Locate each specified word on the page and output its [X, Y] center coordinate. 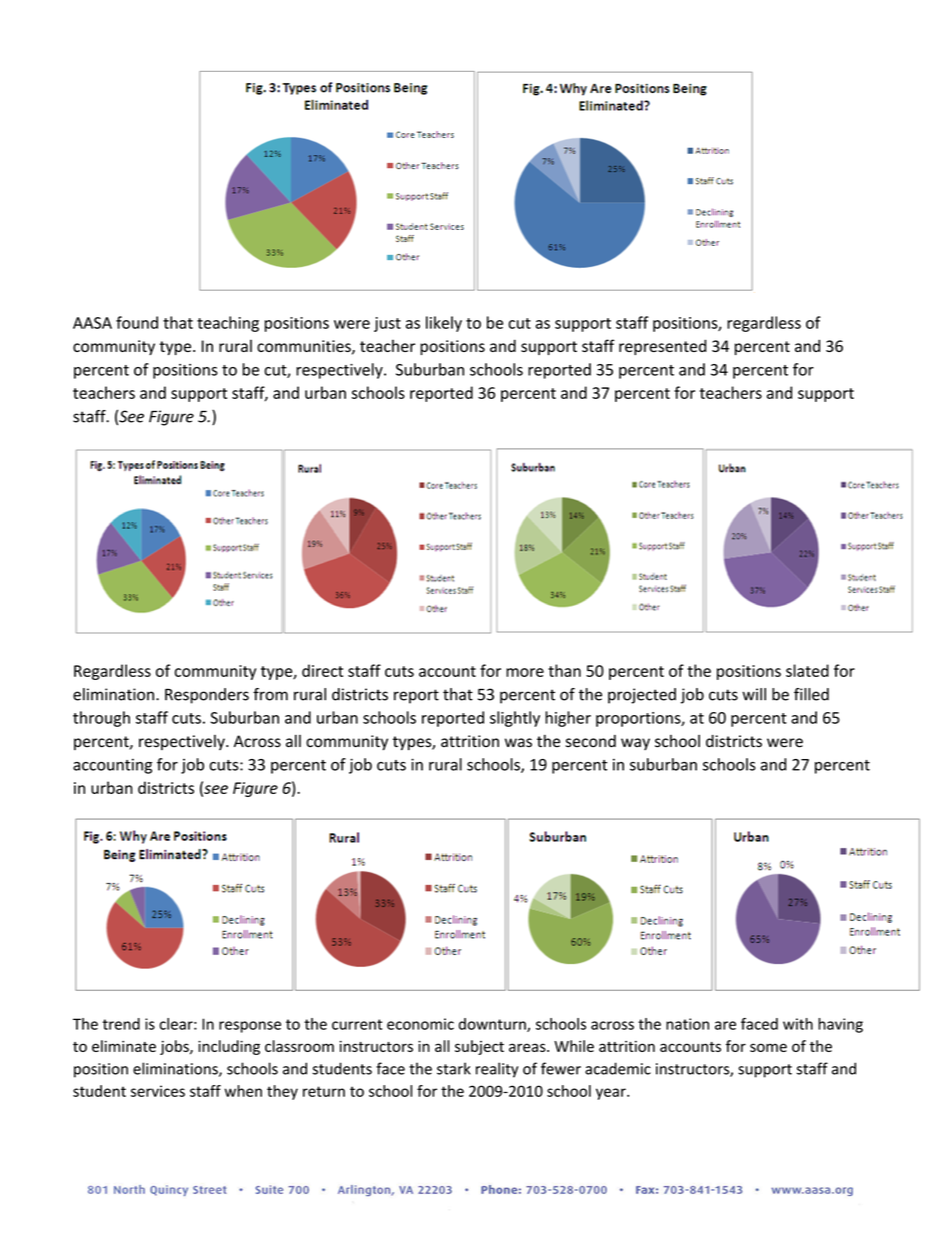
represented [662, 347]
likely [444, 324]
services [158, 1091]
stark [454, 1068]
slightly [515, 719]
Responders [207, 696]
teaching [228, 324]
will [754, 694]
